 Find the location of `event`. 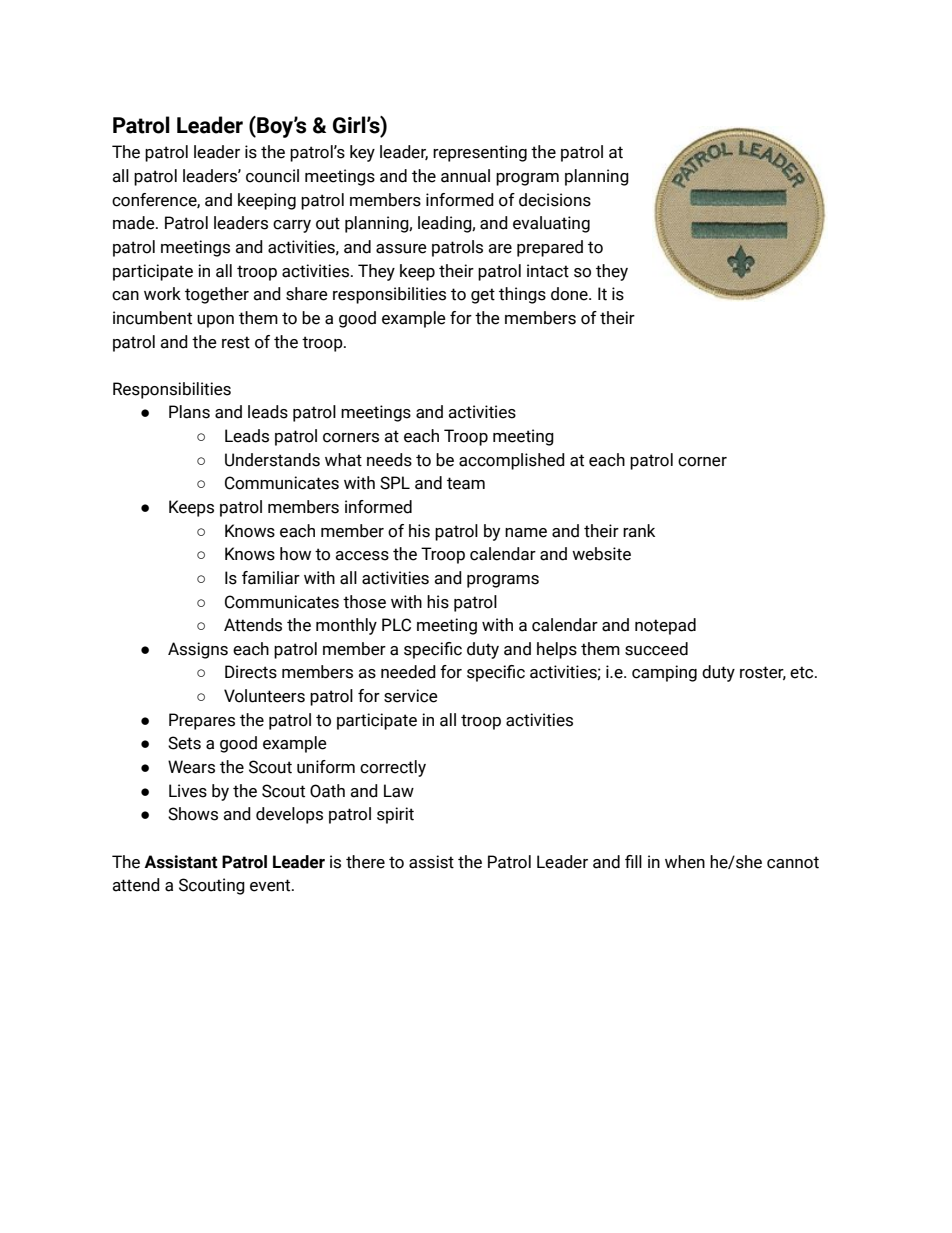

event is located at coordinates (271, 885).
